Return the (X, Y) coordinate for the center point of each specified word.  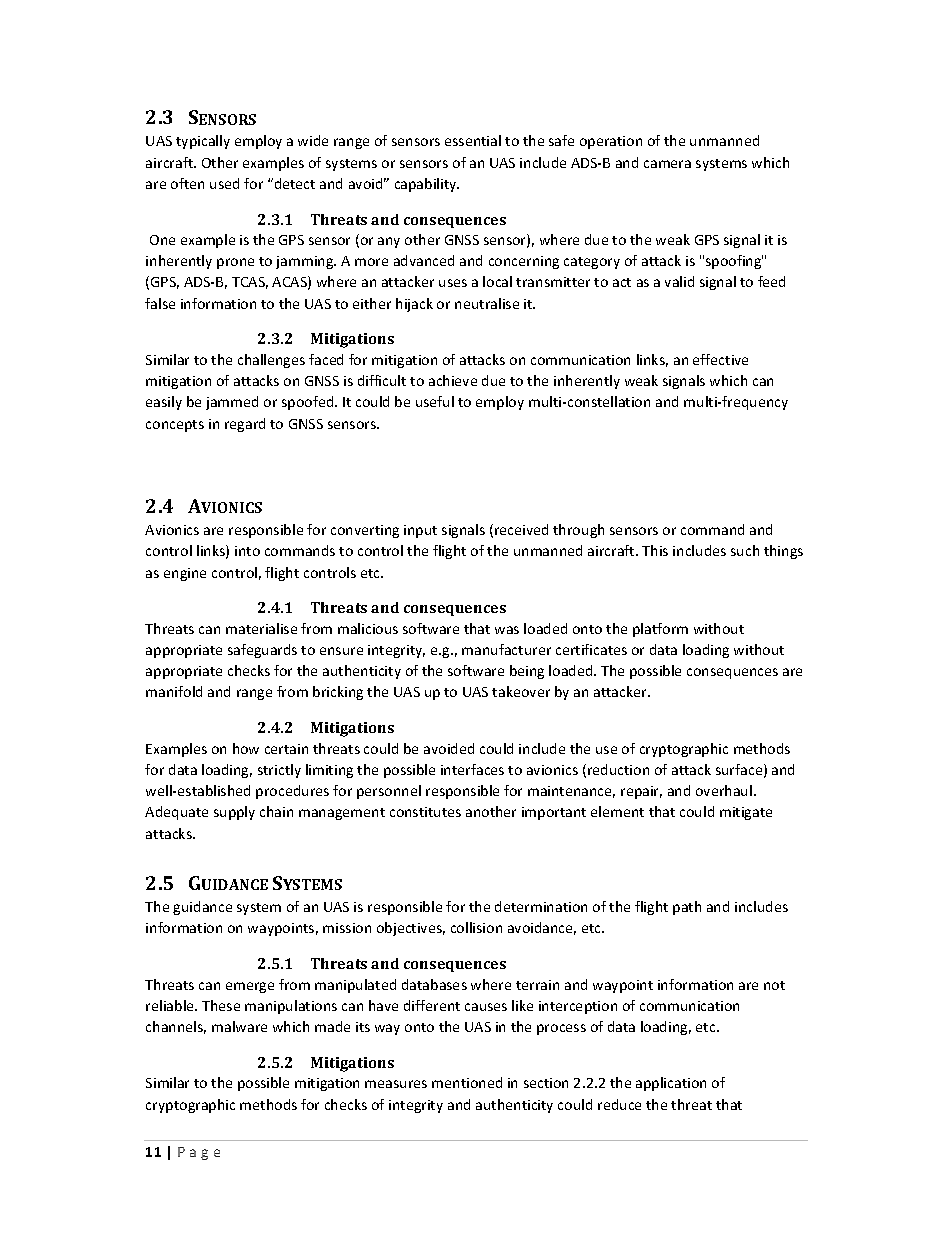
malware (239, 1026)
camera (667, 164)
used (224, 183)
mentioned (467, 1082)
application (671, 1084)
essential (473, 140)
